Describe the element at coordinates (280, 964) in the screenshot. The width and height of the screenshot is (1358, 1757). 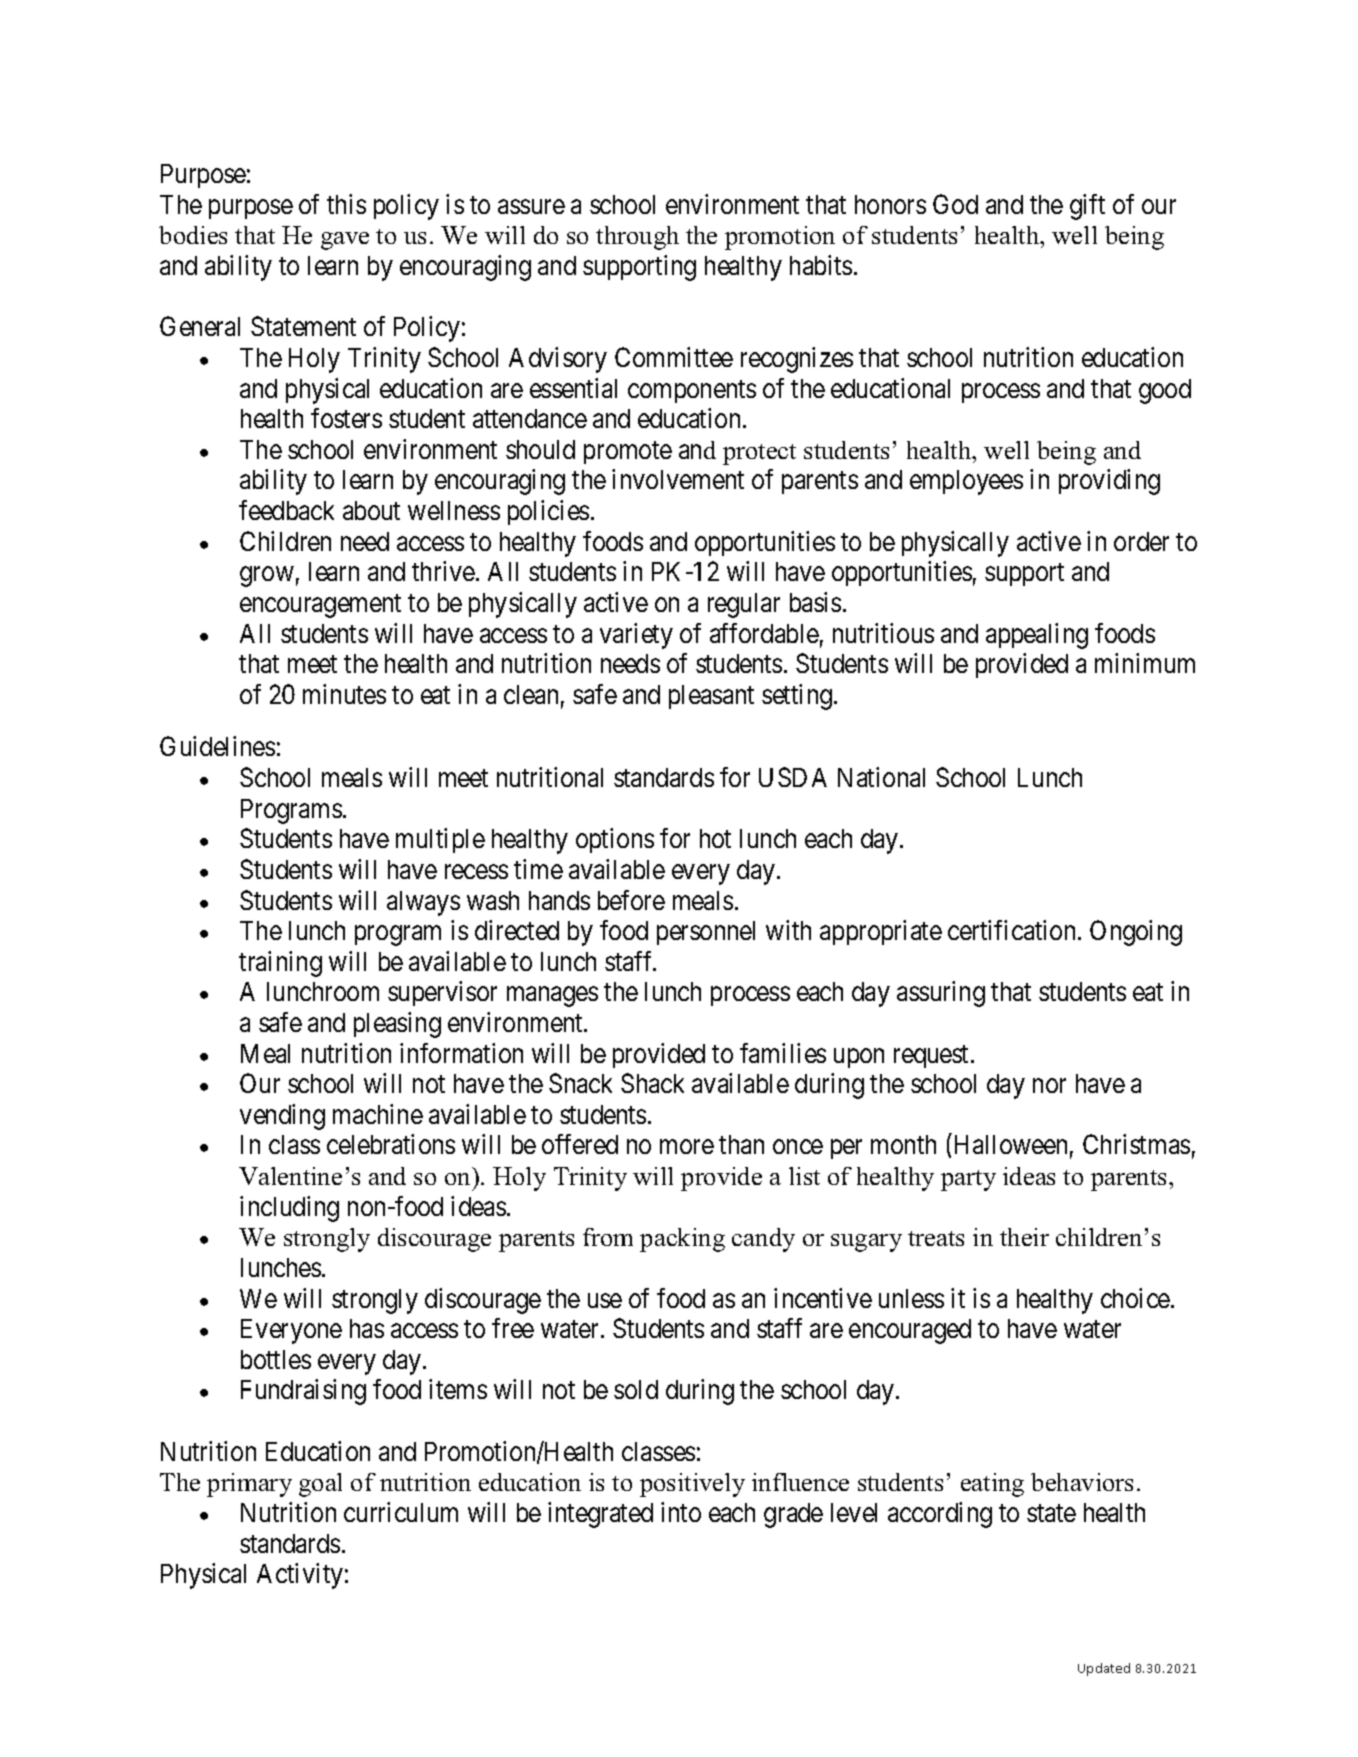
I see `training` at that location.
